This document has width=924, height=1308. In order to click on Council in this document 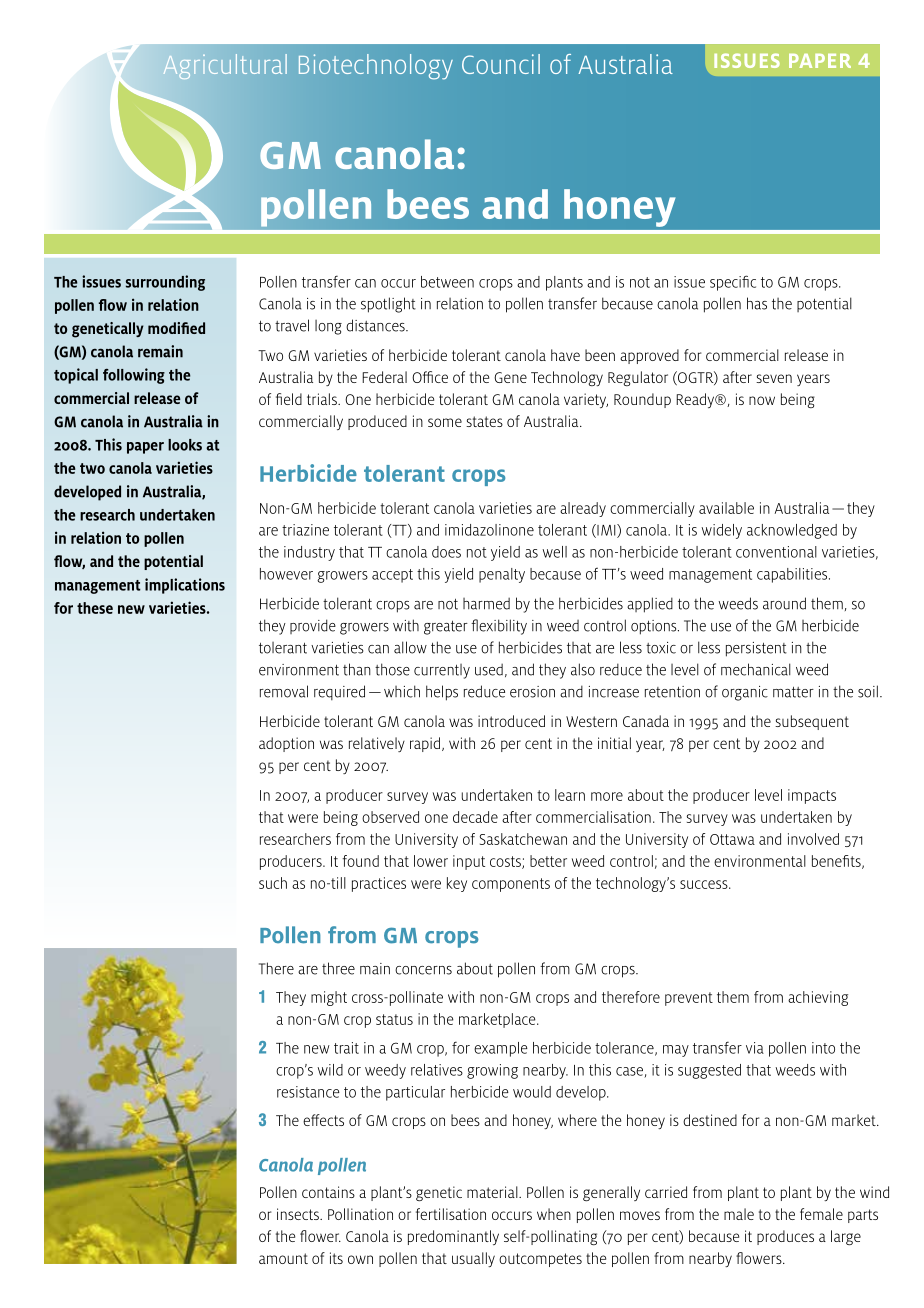, I will do `click(501, 64)`.
